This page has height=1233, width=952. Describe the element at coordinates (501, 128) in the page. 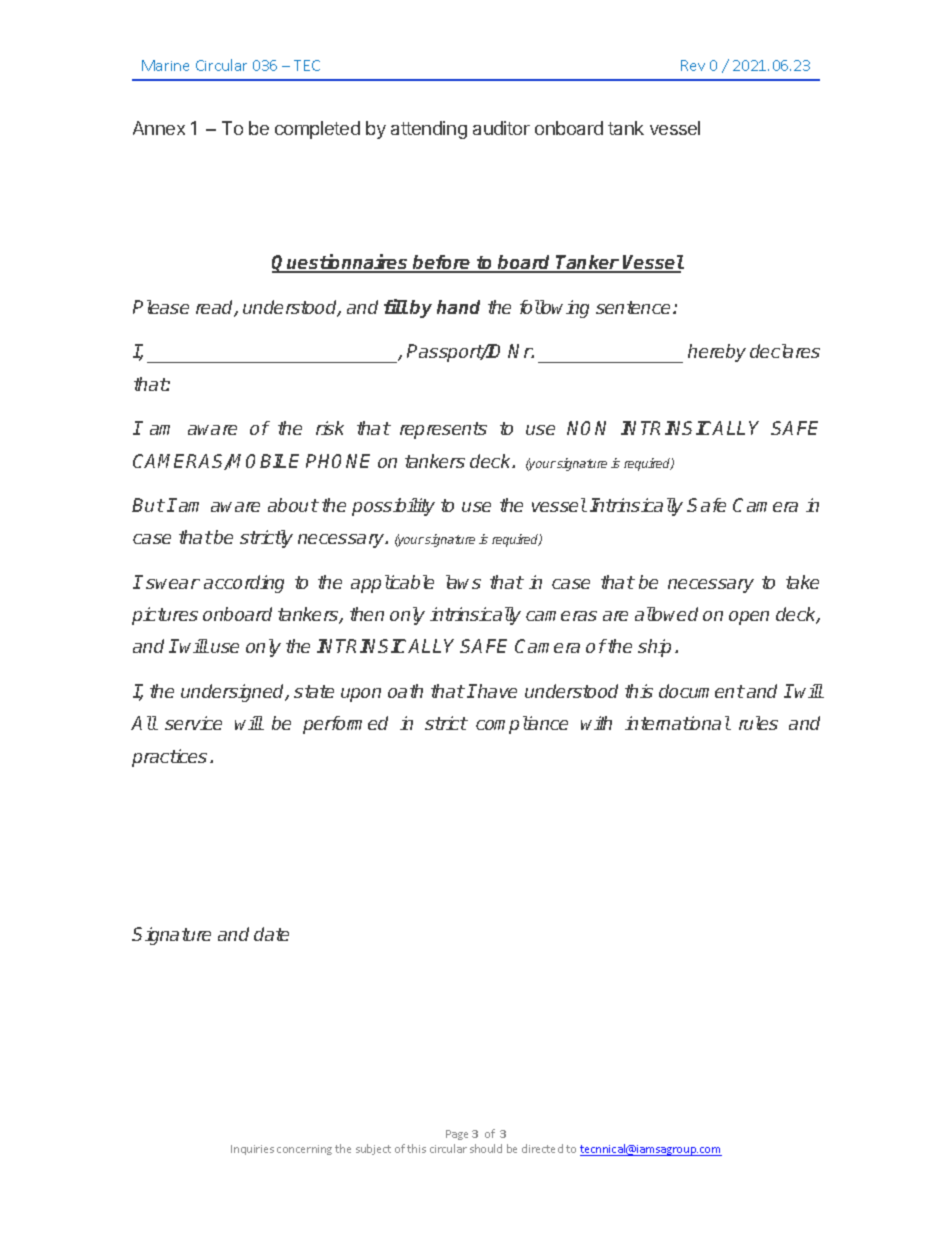

I see `auditor` at that location.
